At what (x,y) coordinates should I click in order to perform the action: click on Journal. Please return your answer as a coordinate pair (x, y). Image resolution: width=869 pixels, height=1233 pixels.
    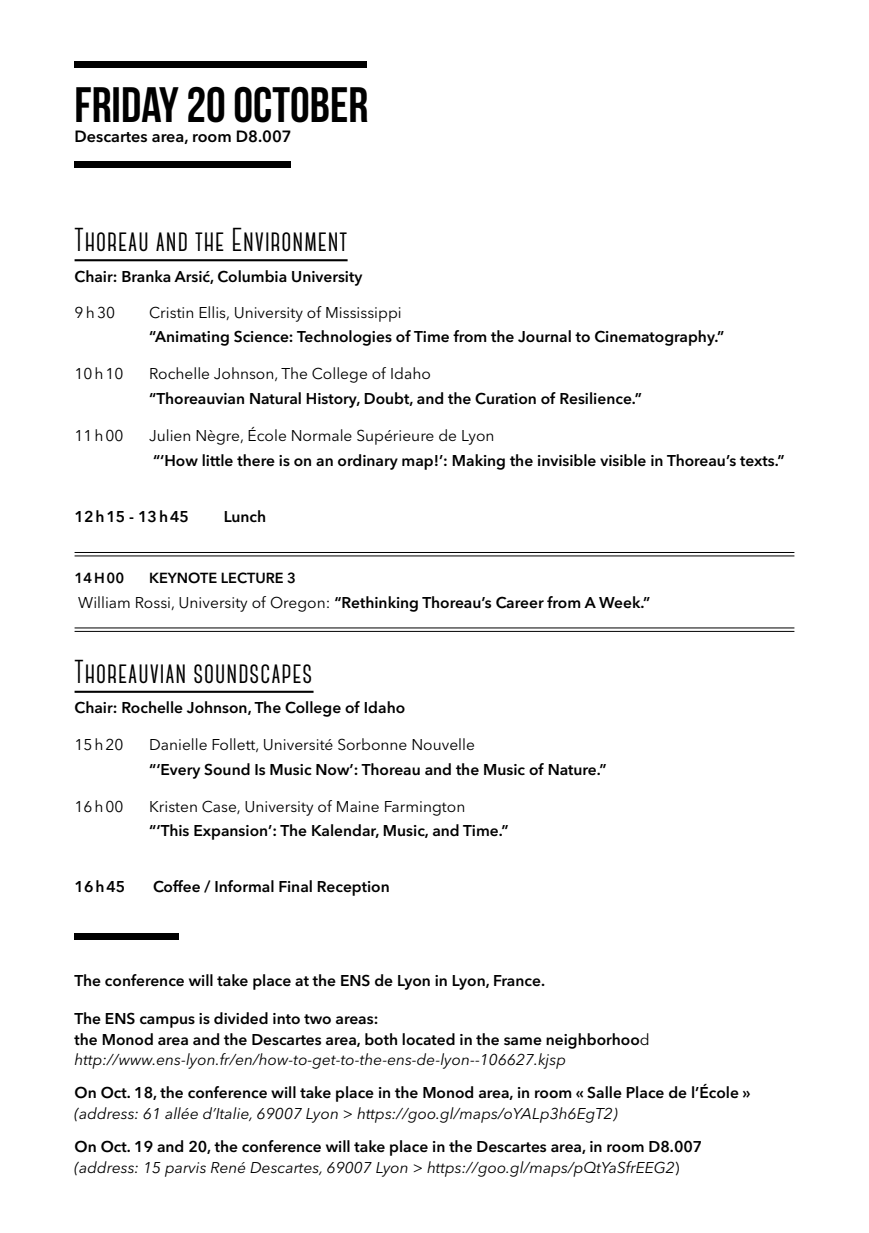
    Looking at the image, I should click on (544, 336).
